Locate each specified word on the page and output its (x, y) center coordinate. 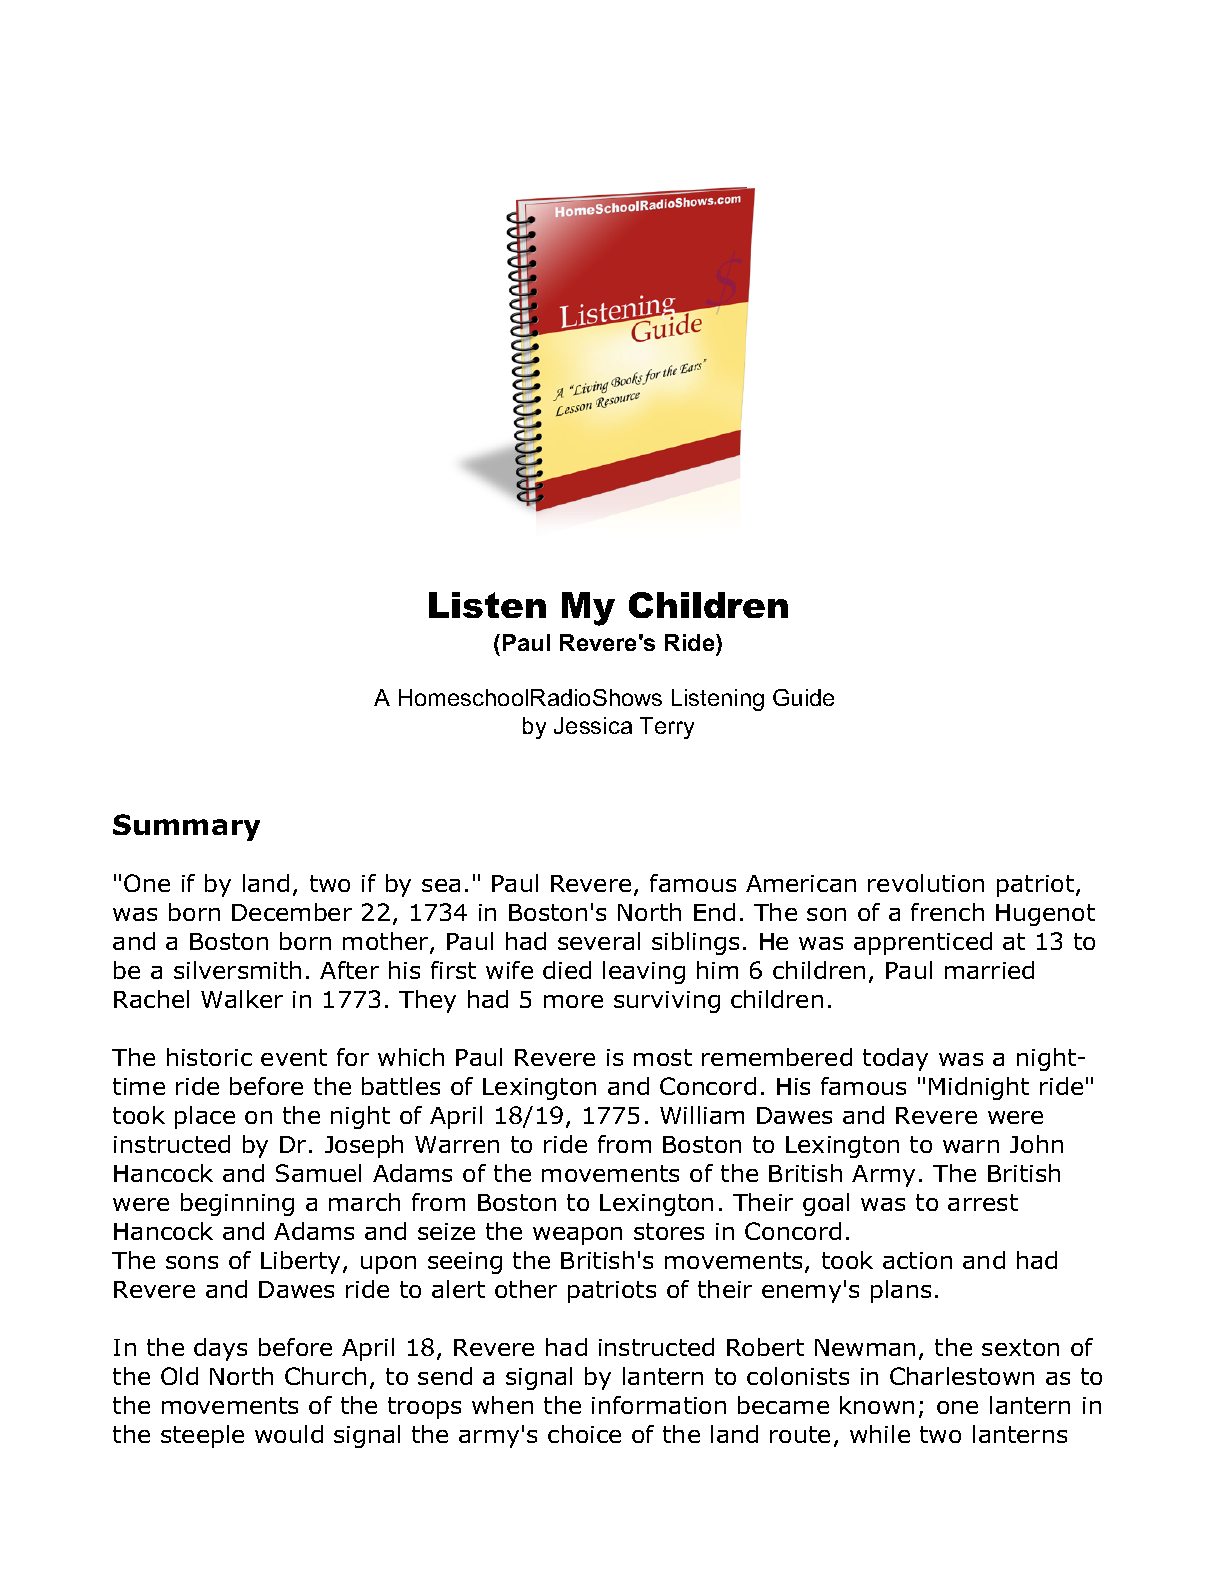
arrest (983, 1202)
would (289, 1434)
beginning (237, 1204)
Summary (186, 827)
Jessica (593, 725)
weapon (577, 1236)
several (599, 941)
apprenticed (923, 943)
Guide (803, 697)
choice (584, 1434)
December (292, 912)
